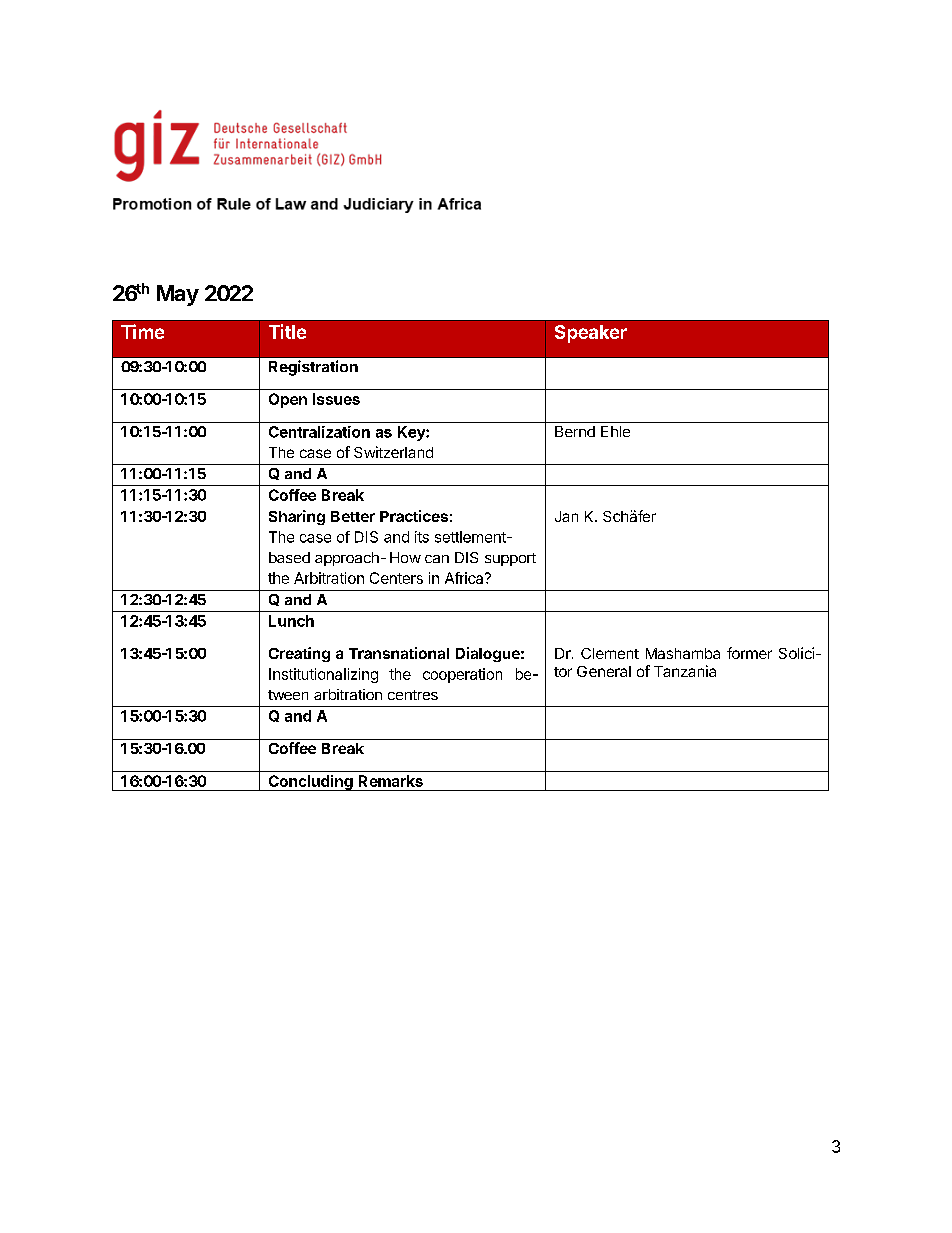  What do you see at coordinates (566, 516) in the image?
I see `Jan` at bounding box center [566, 516].
